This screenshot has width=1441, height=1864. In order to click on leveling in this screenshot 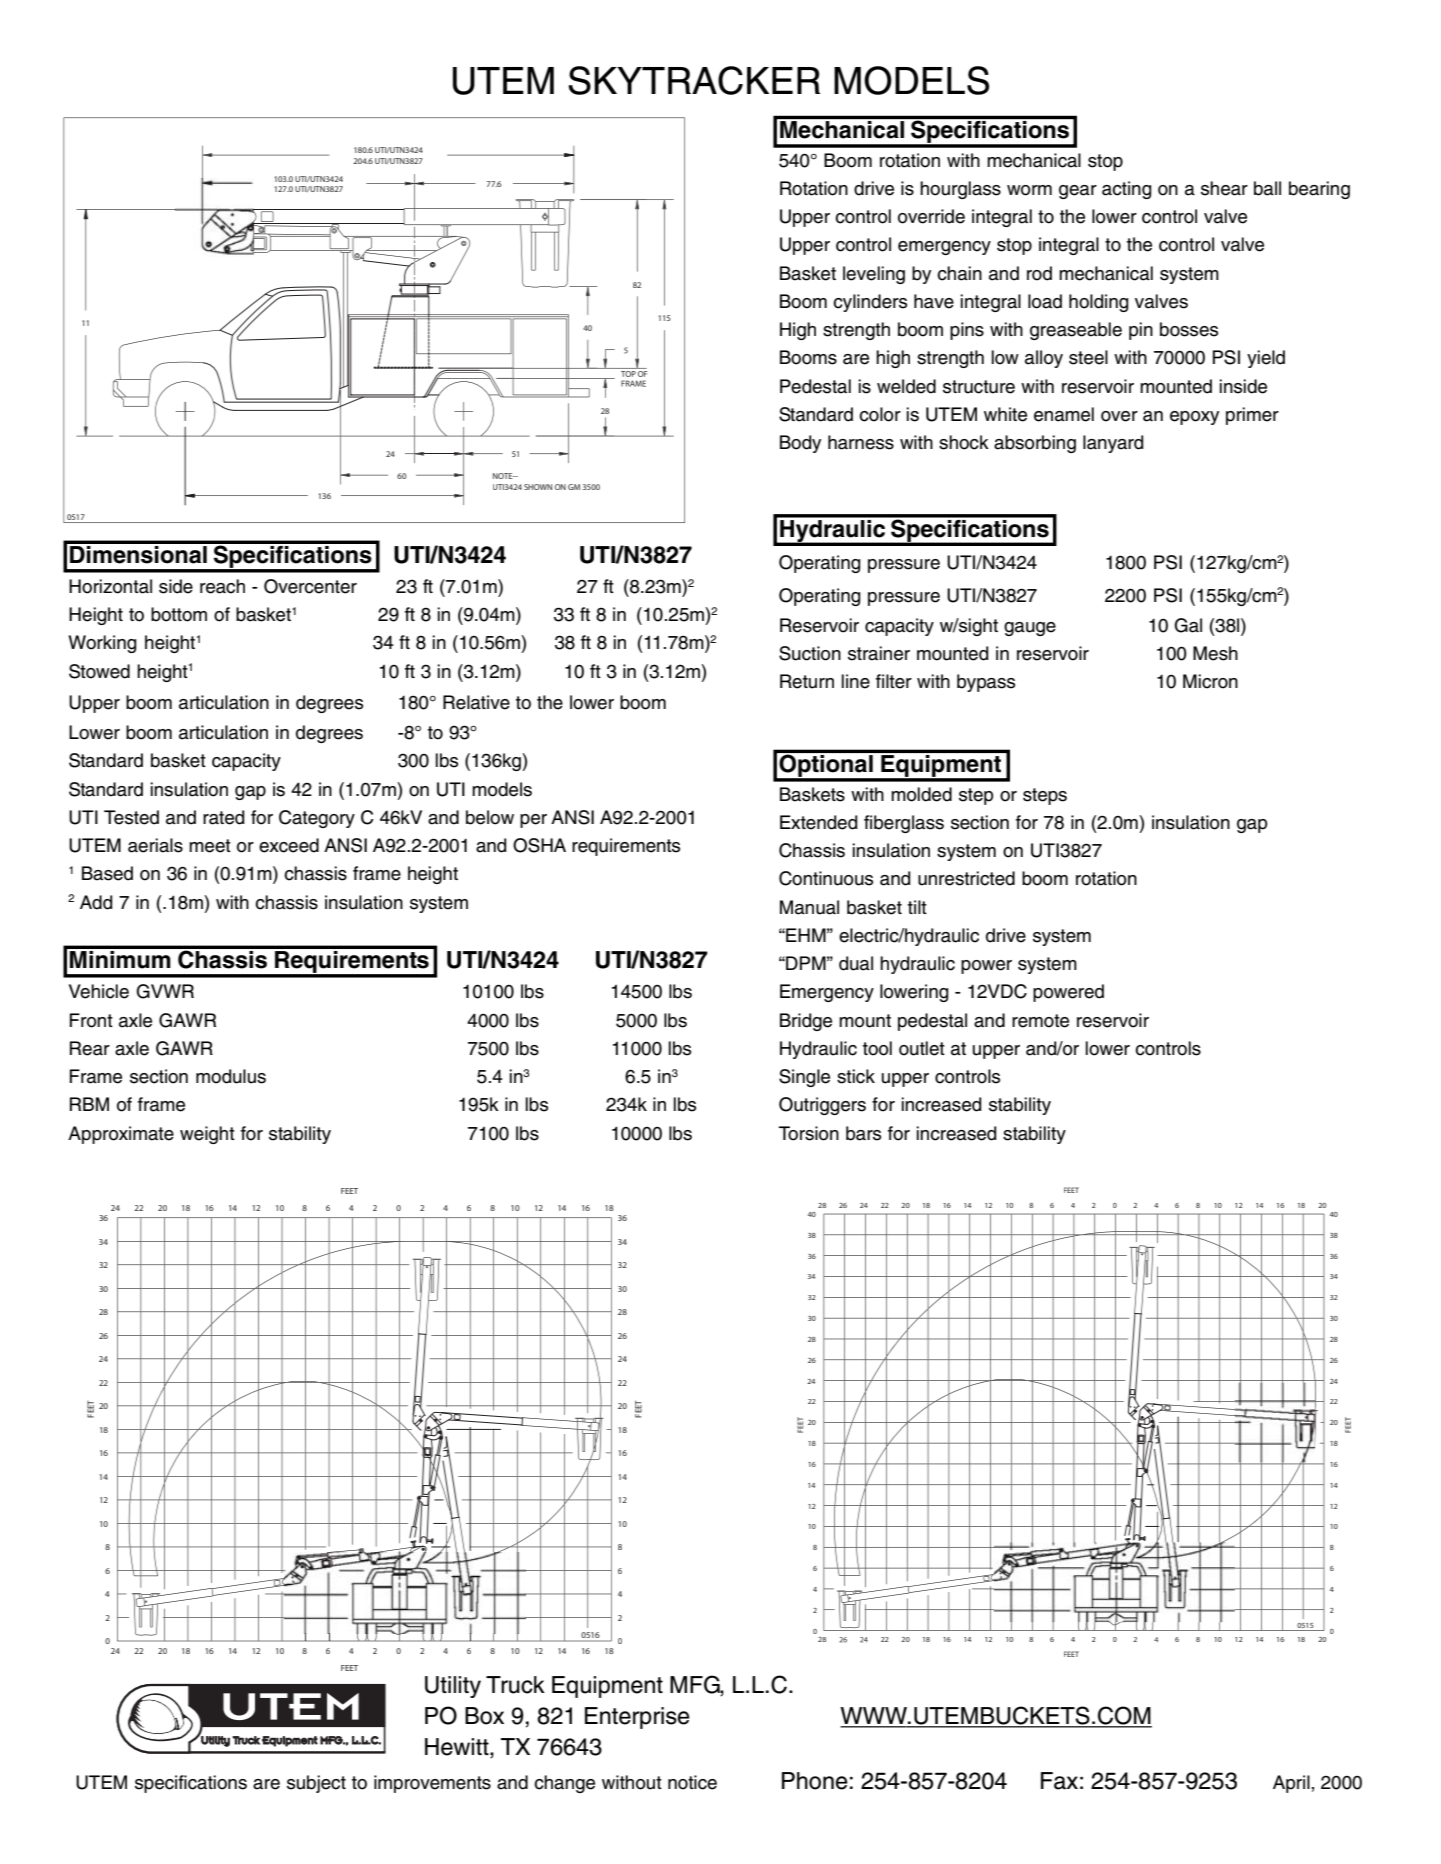, I will do `click(874, 275)`.
